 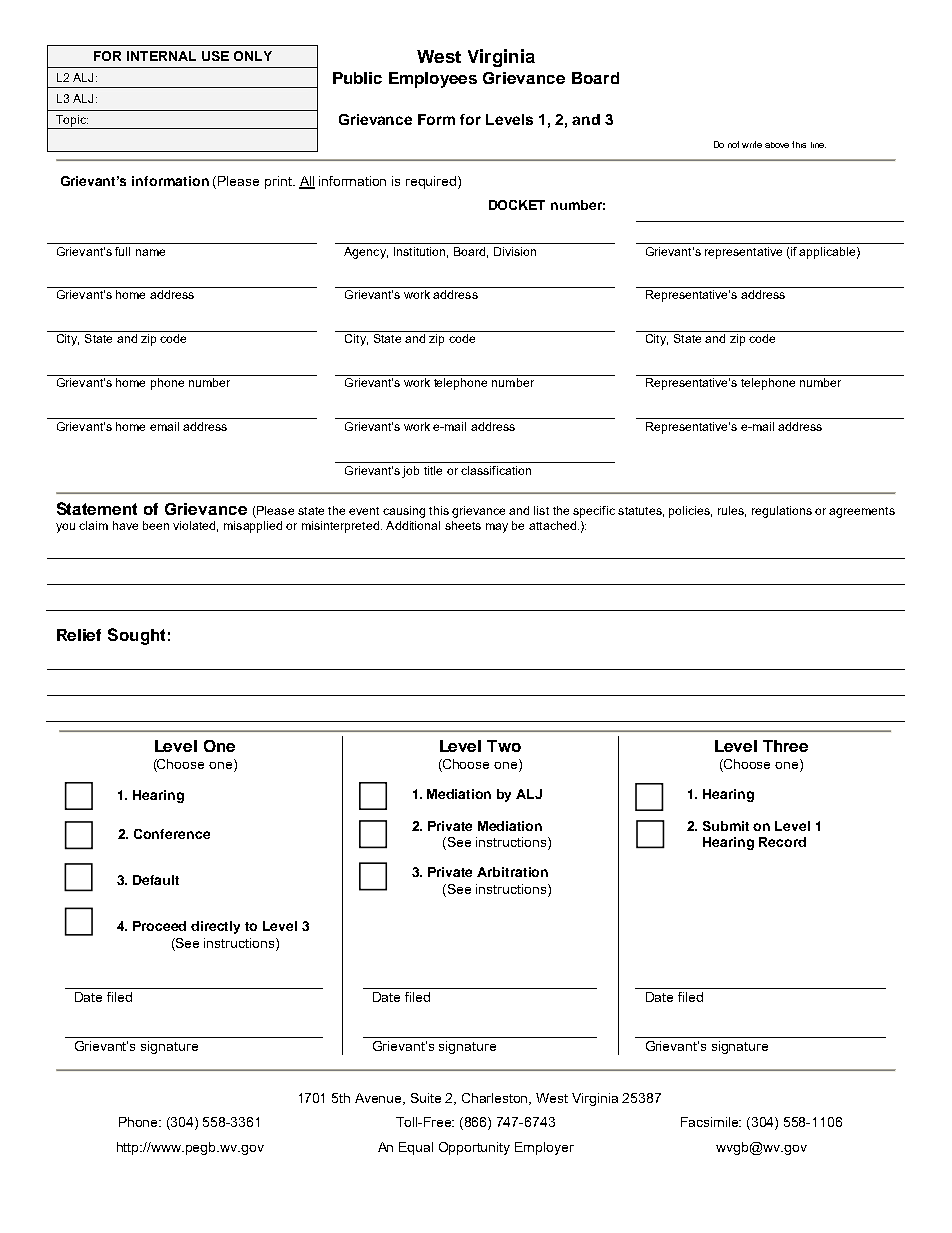 What do you see at coordinates (782, 512) in the page?
I see `regulations` at bounding box center [782, 512].
